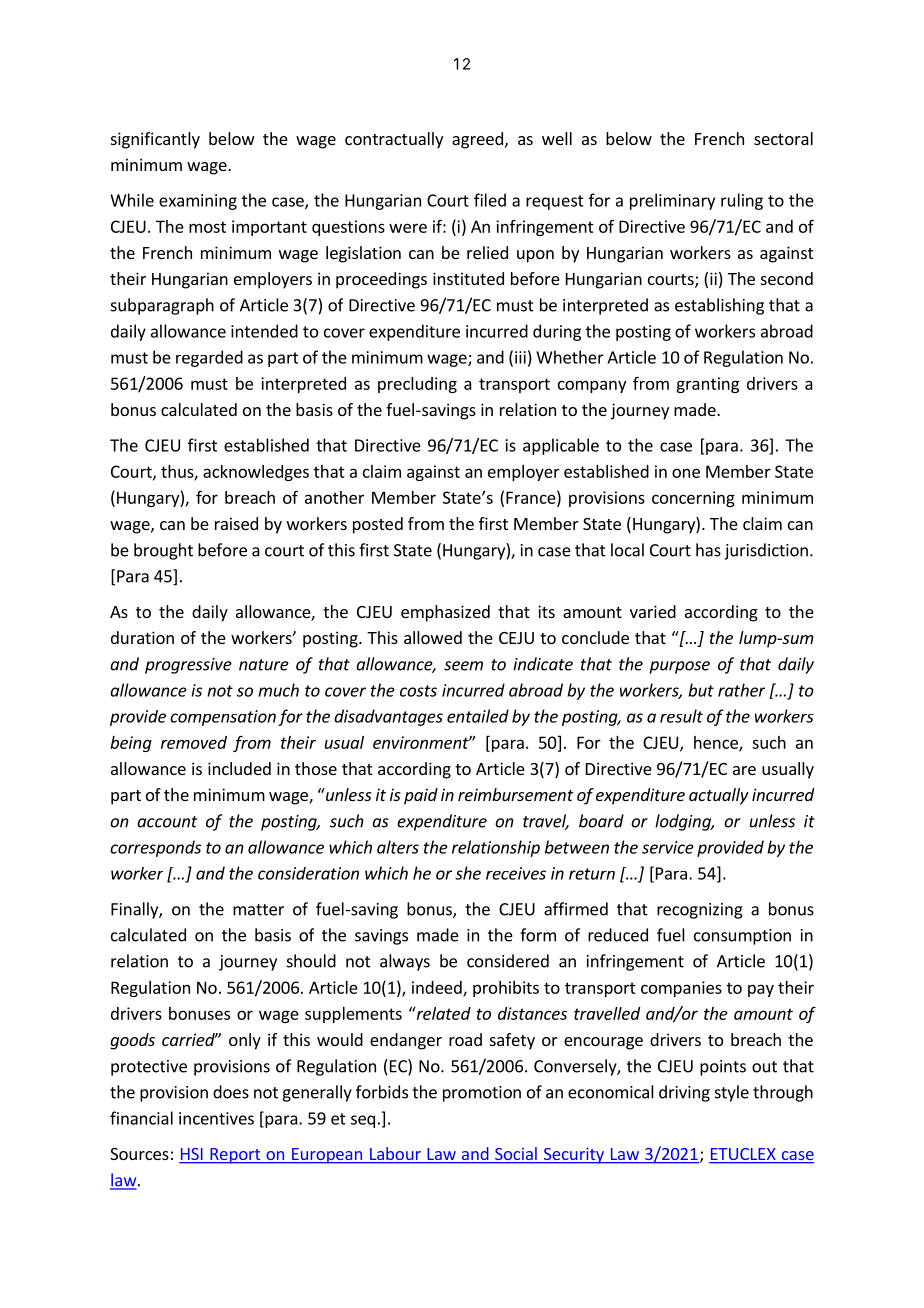 The width and height of the image is (924, 1308). What do you see at coordinates (732, 1093) in the image?
I see `style` at bounding box center [732, 1093].
